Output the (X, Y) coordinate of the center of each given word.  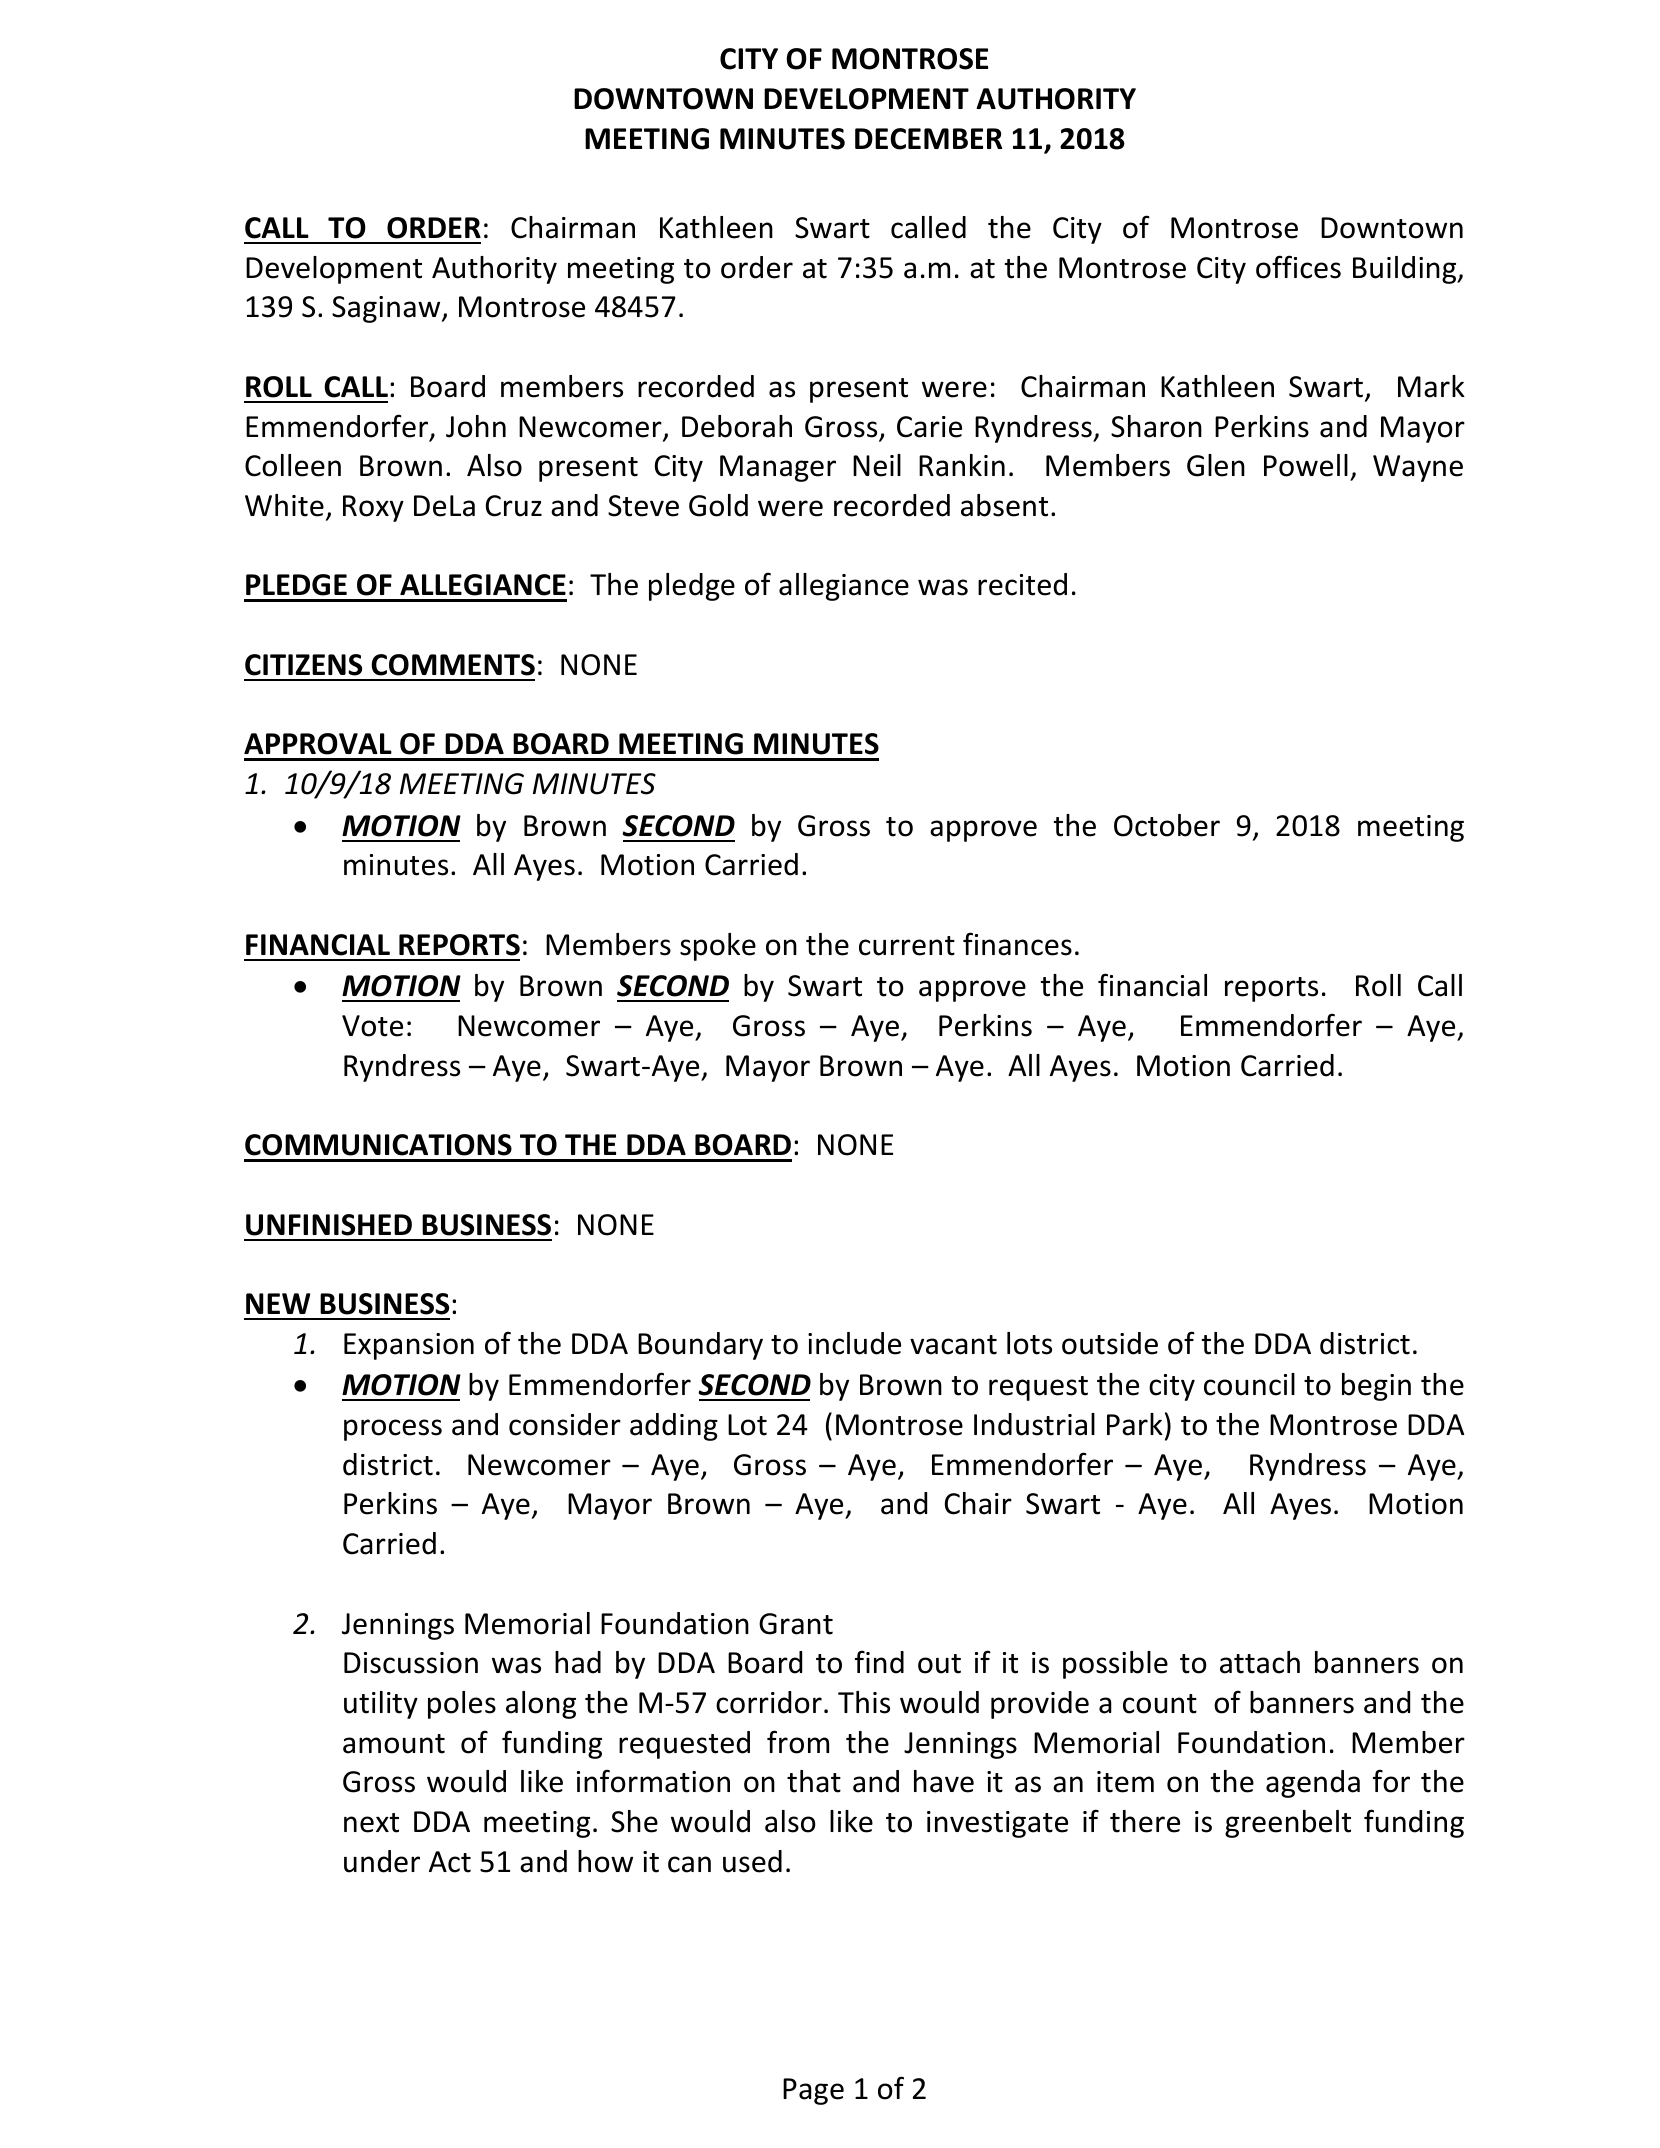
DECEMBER (928, 139)
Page (813, 2091)
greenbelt (1288, 1824)
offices (1298, 267)
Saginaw (387, 309)
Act (450, 1862)
